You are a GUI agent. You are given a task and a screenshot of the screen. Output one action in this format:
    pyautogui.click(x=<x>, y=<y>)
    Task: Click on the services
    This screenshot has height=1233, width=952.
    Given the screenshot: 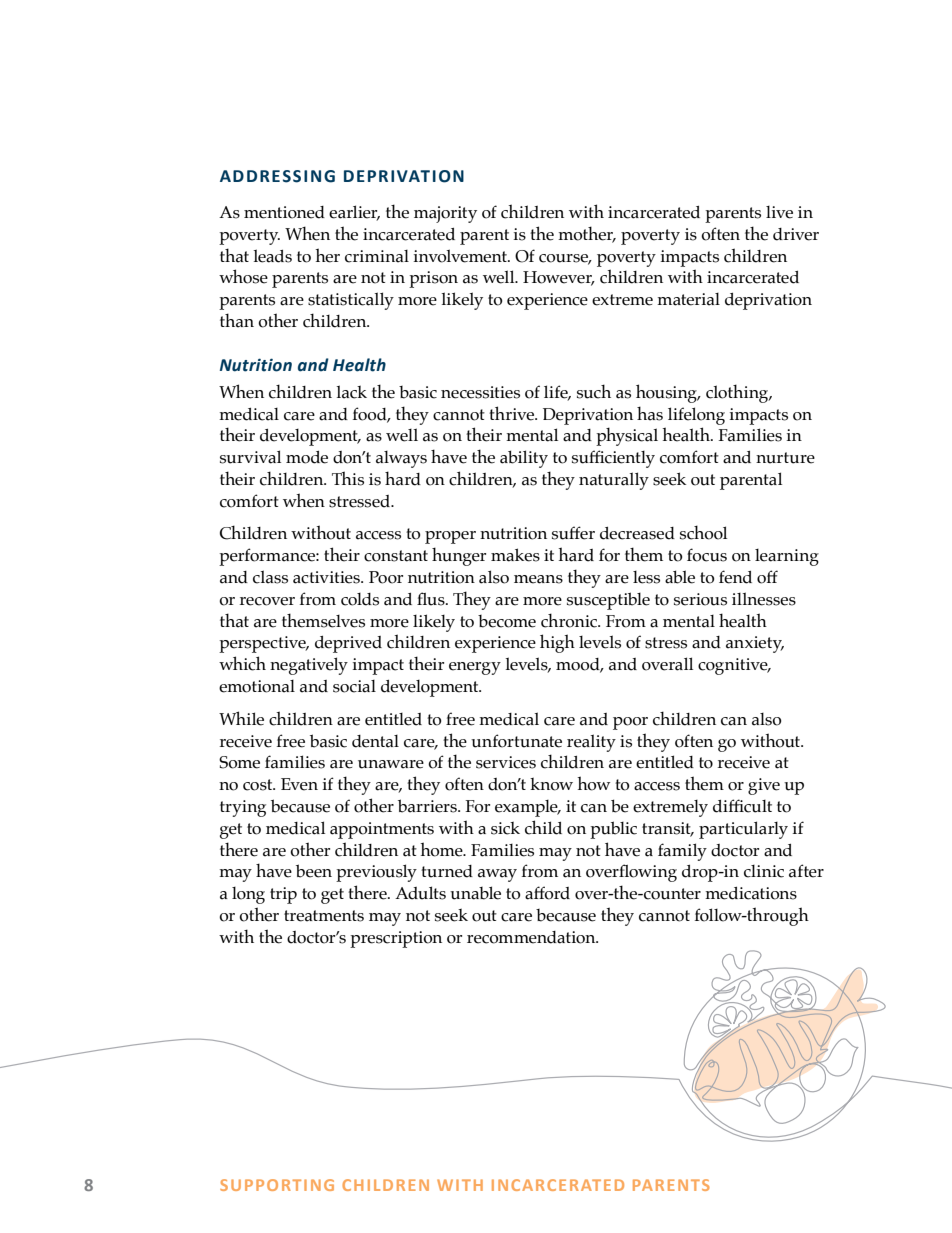 What is the action you would take?
    pyautogui.click(x=506, y=762)
